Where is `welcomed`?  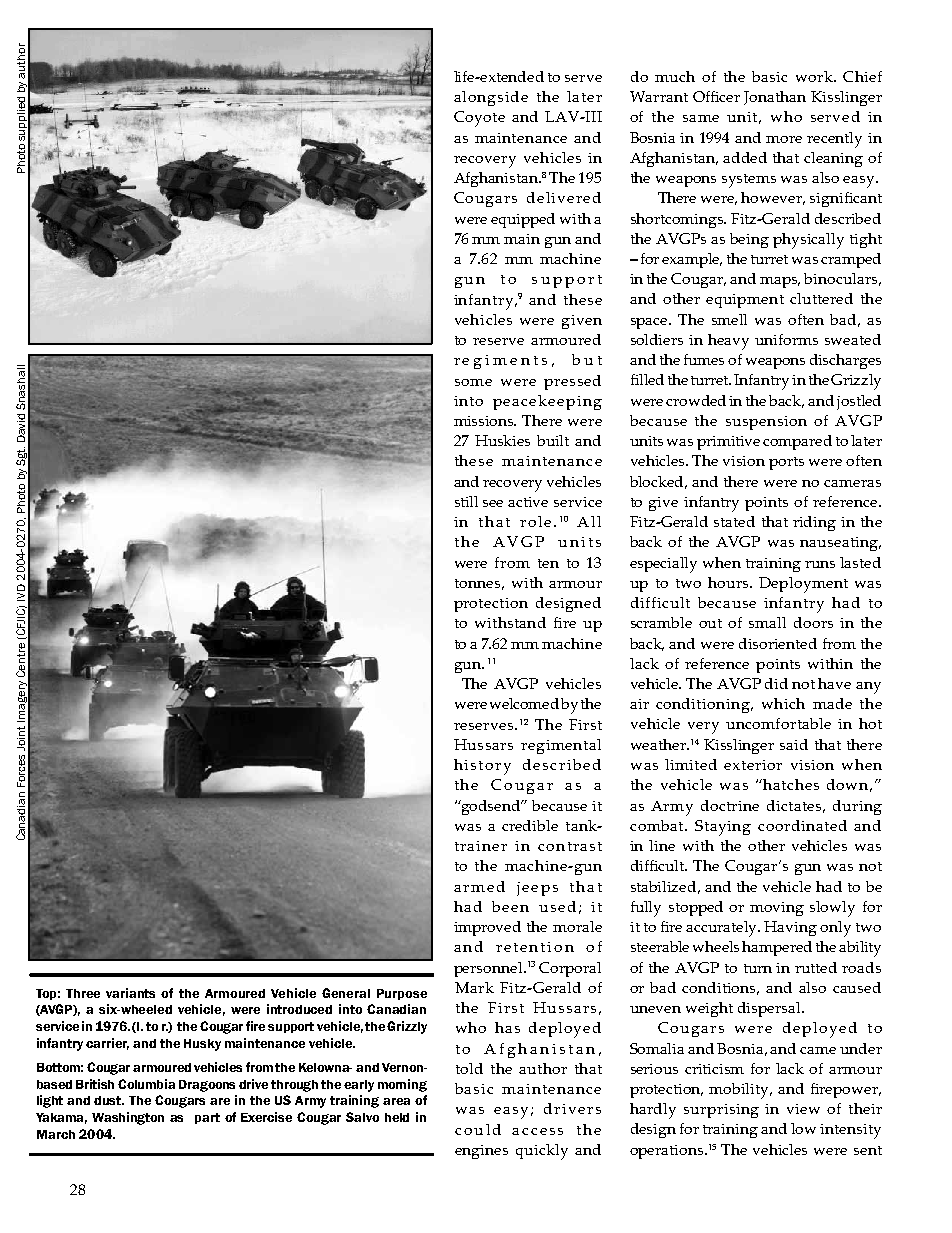 welcomed is located at coordinates (524, 703).
